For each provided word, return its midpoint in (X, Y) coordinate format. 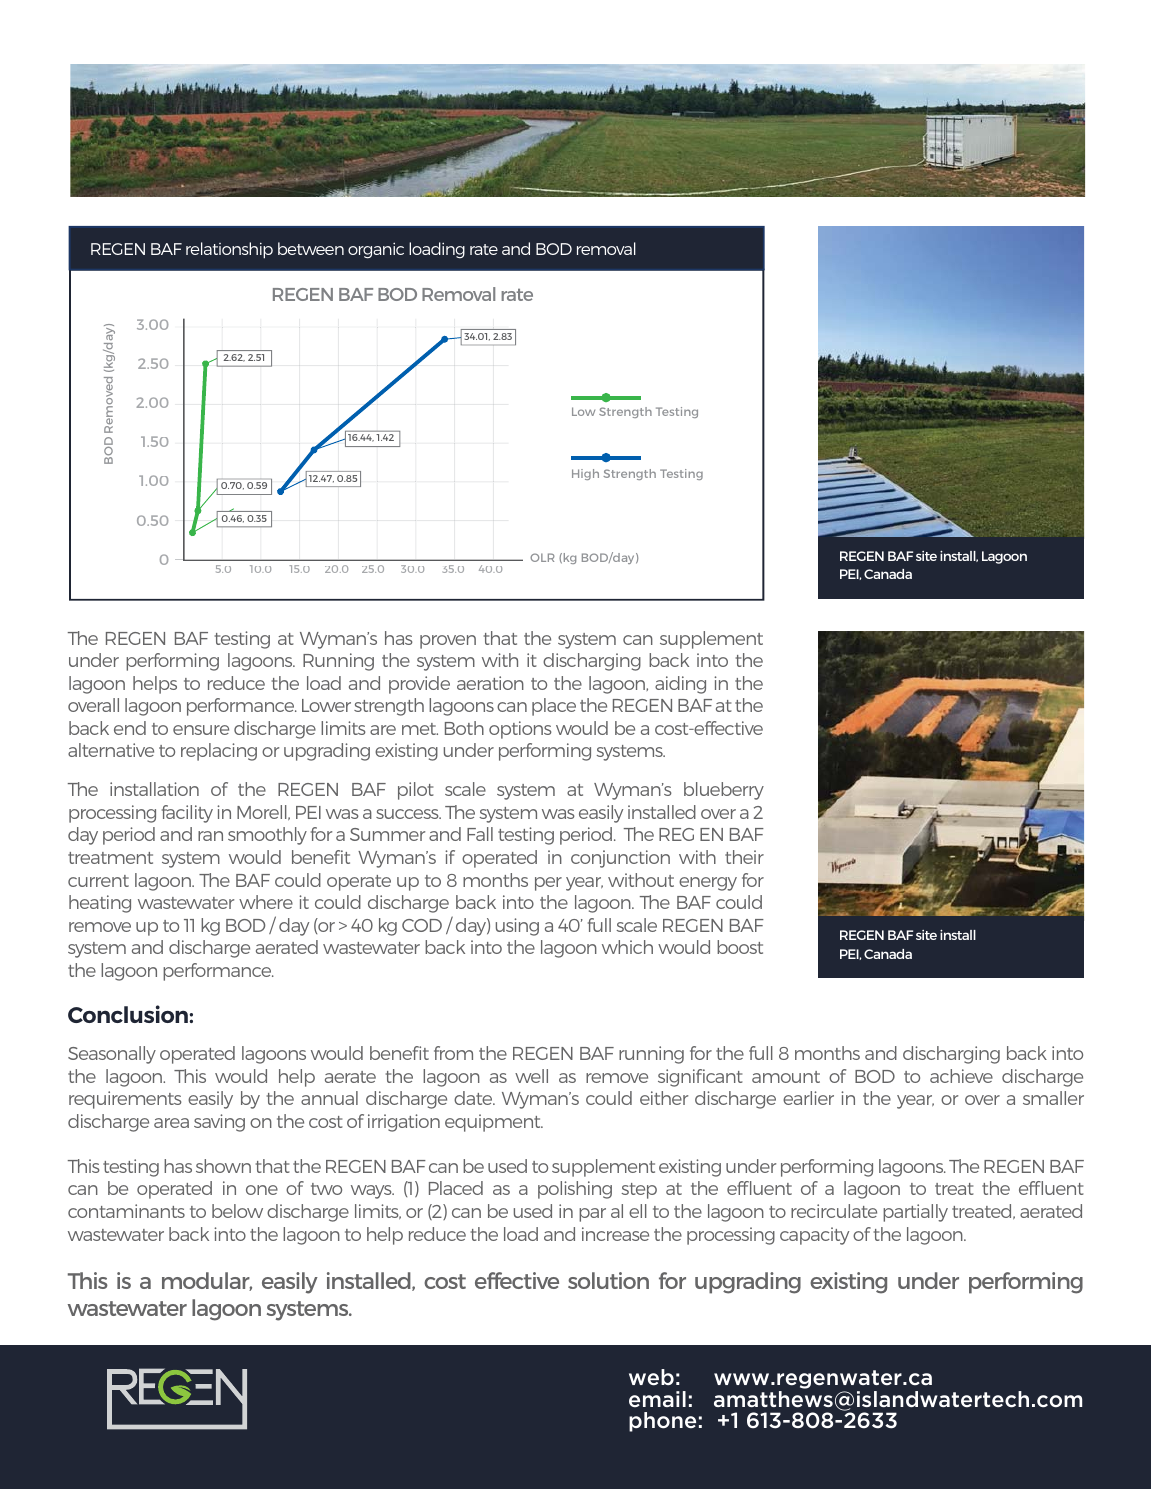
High (585, 474)
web (651, 1377)
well (531, 1076)
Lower (326, 705)
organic (376, 250)
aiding (680, 685)
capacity (814, 1236)
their (744, 857)
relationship (229, 250)
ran (210, 836)
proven (448, 642)
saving (219, 1123)
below (237, 1211)
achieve (961, 1076)
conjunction (620, 859)
